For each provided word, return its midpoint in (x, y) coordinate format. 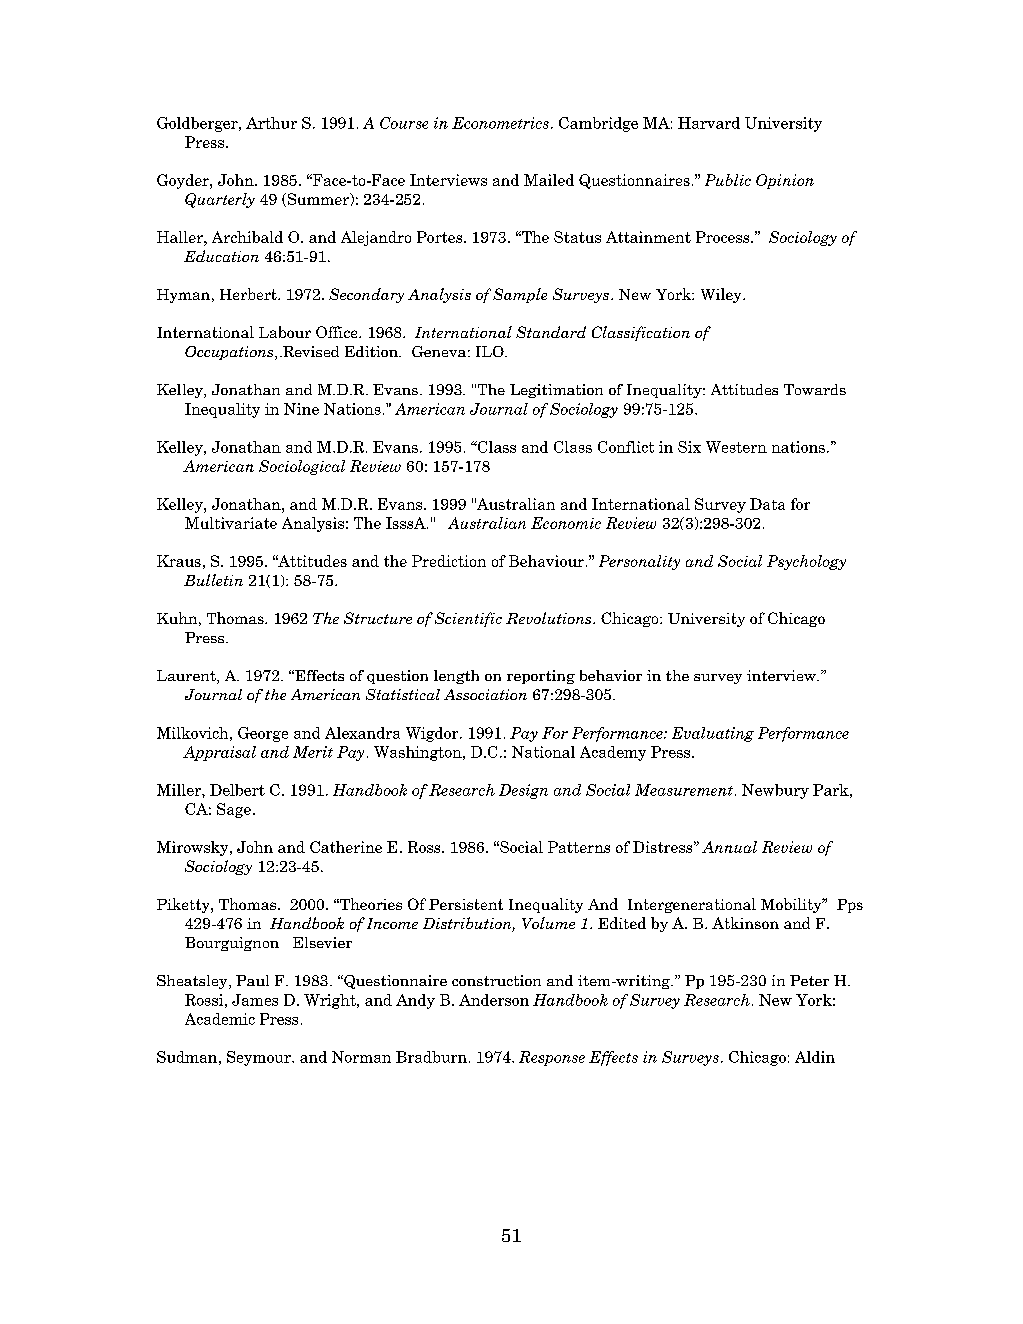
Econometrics (500, 123)
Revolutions (550, 618)
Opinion (785, 181)
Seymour (260, 1058)
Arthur (271, 123)
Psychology (806, 562)
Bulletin (213, 580)
